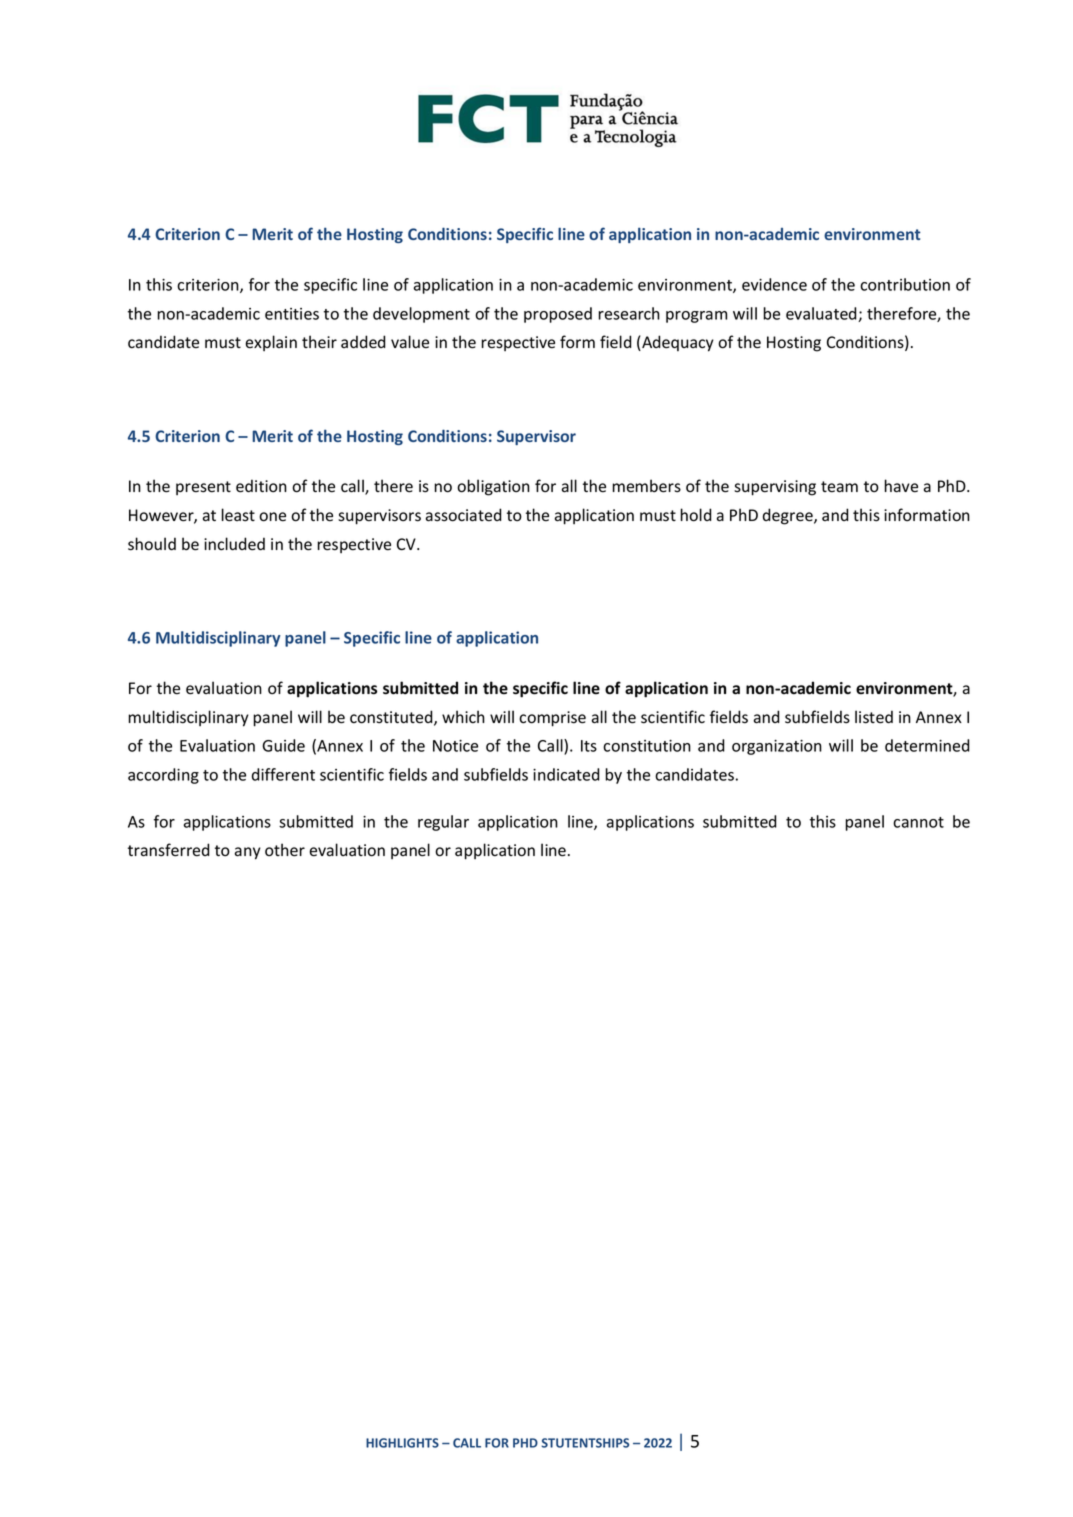 This document has height=1517, width=1073. Describe the element at coordinates (777, 747) in the document. I see `organization` at that location.
